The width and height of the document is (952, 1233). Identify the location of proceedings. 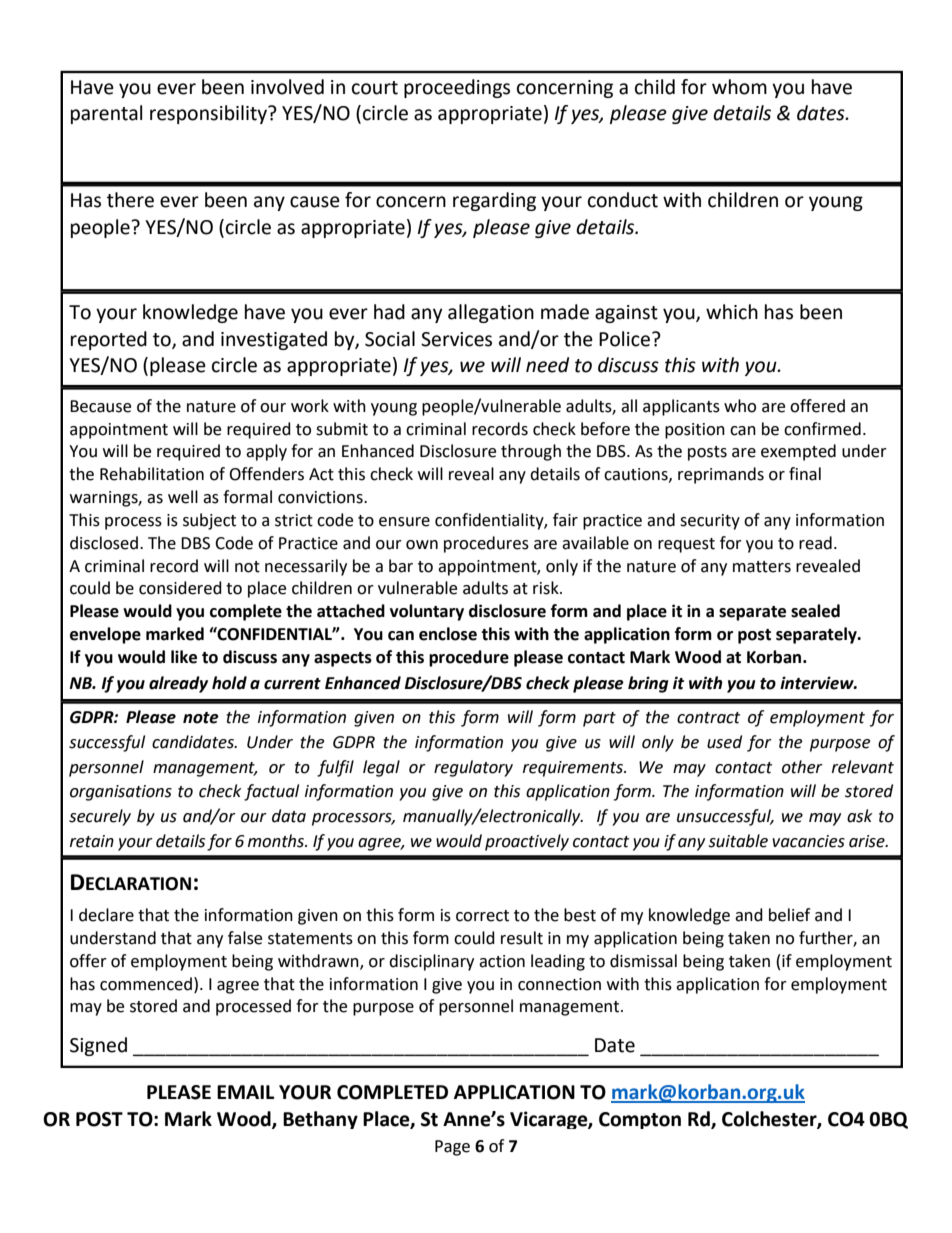
(457, 88).
